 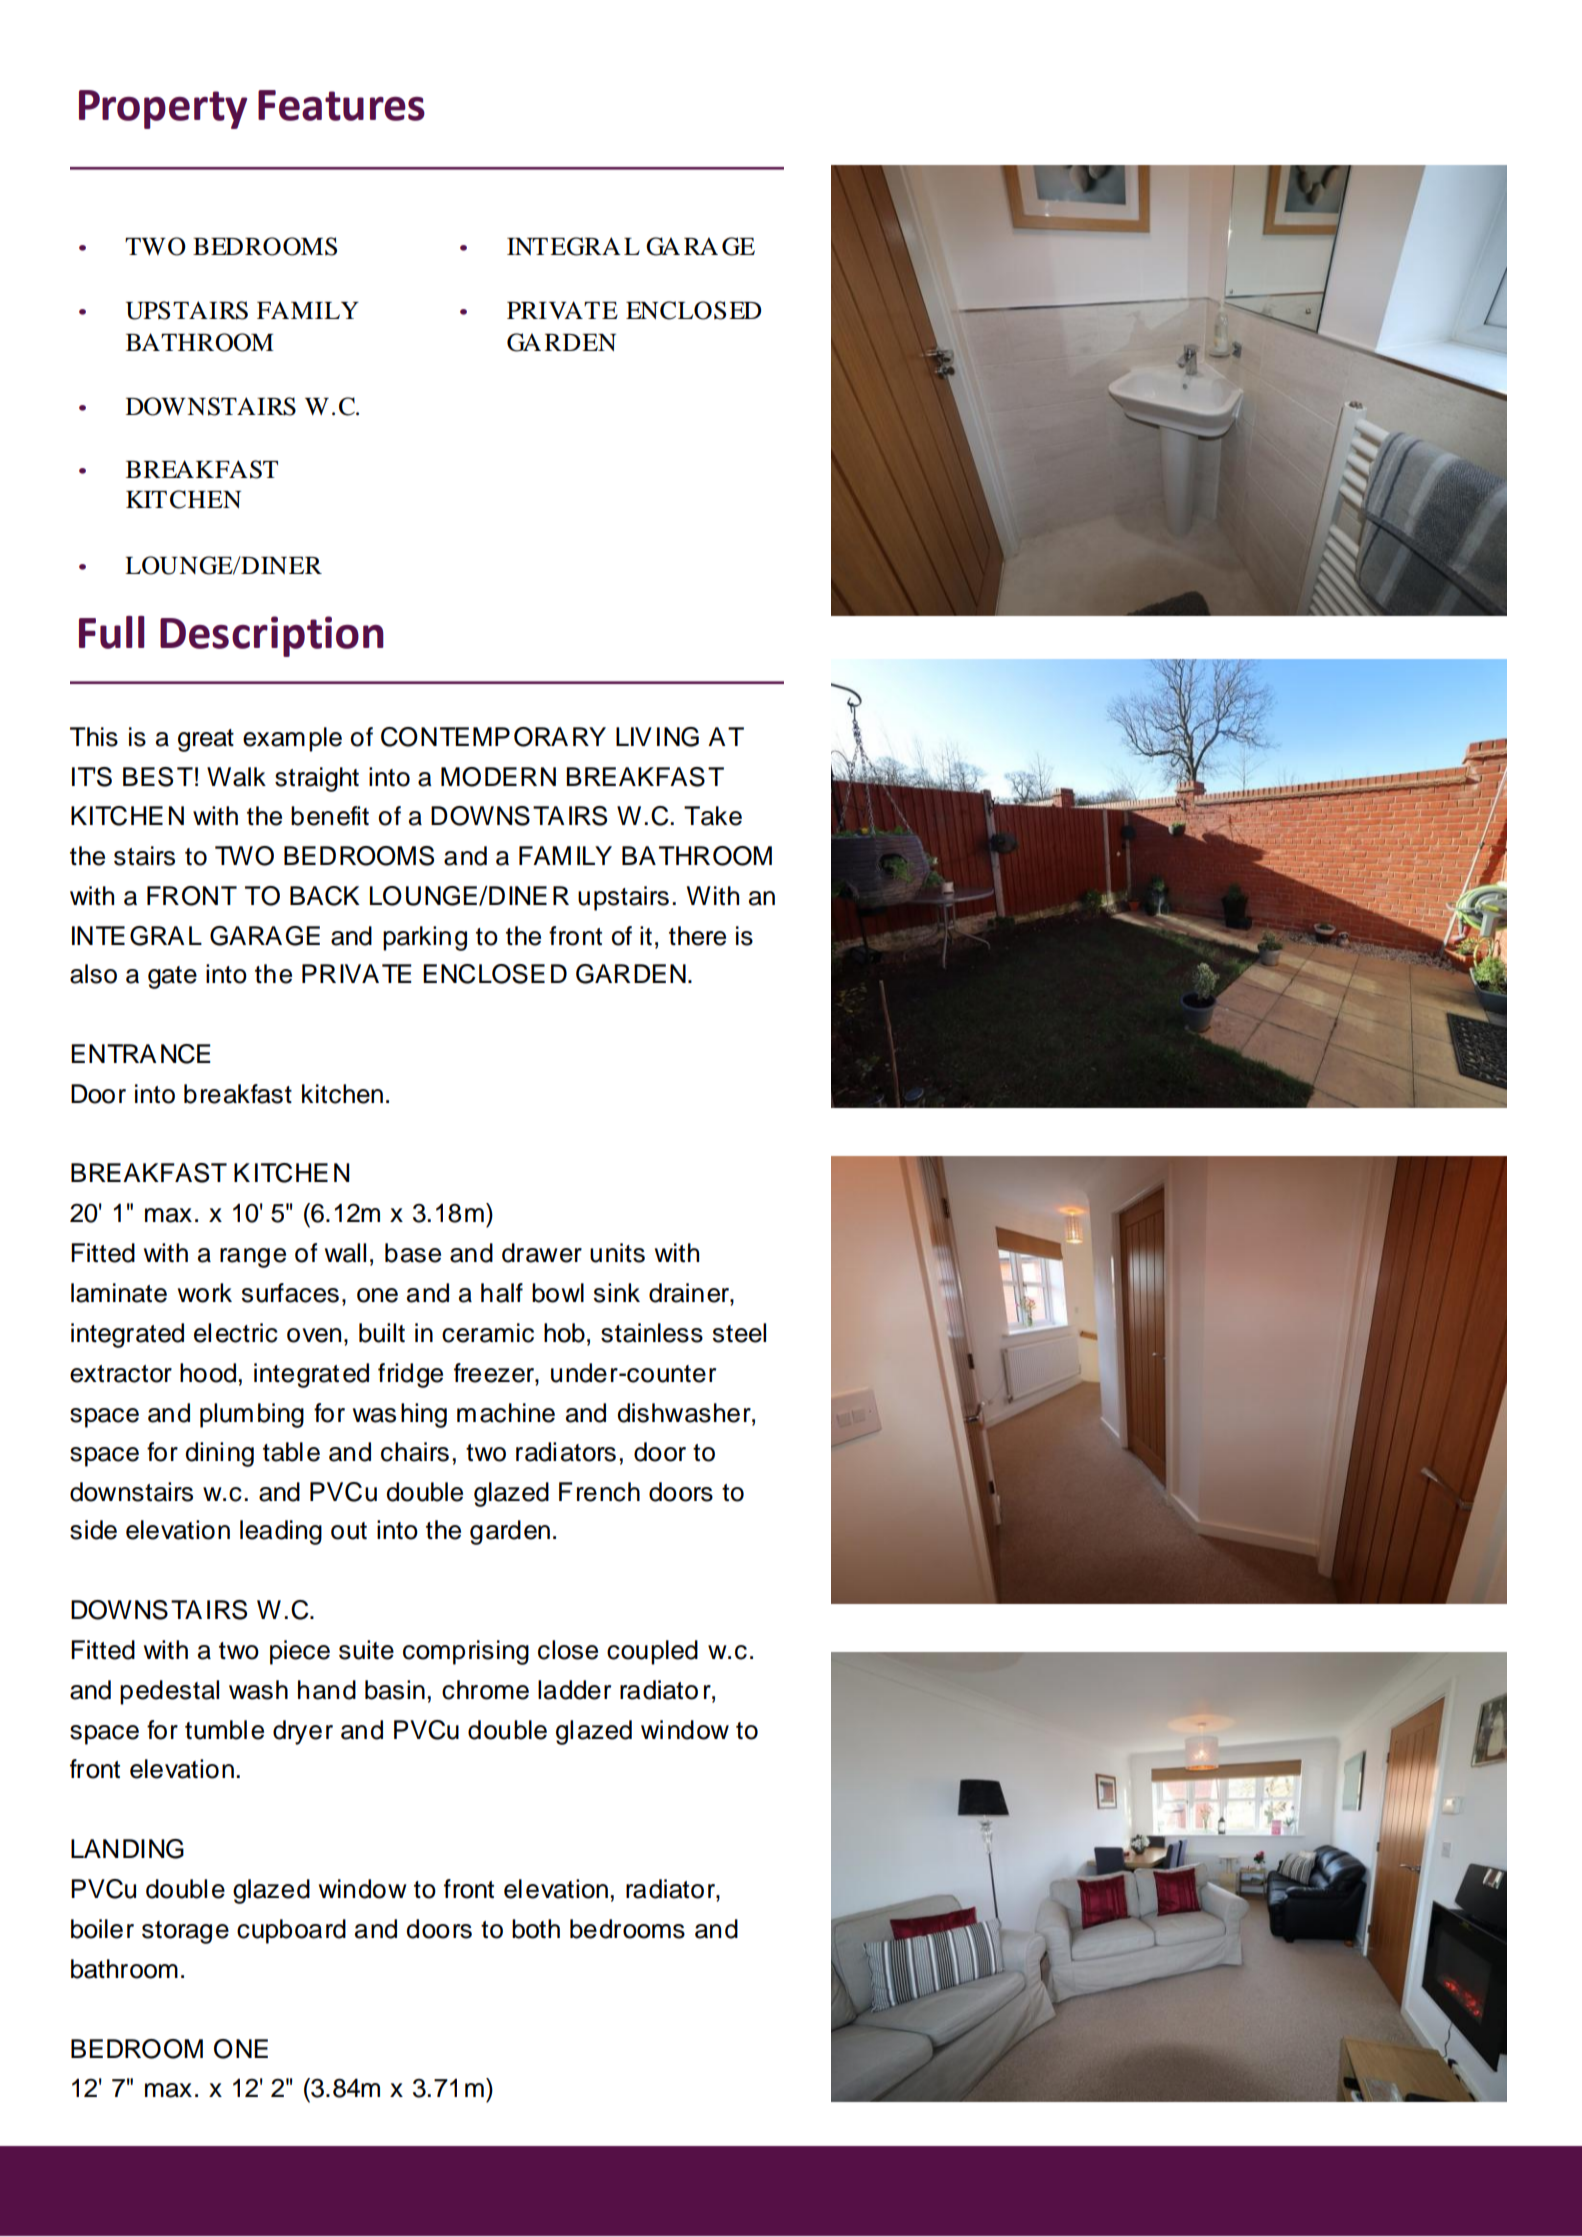 I want to click on chairs, so click(x=415, y=1452).
